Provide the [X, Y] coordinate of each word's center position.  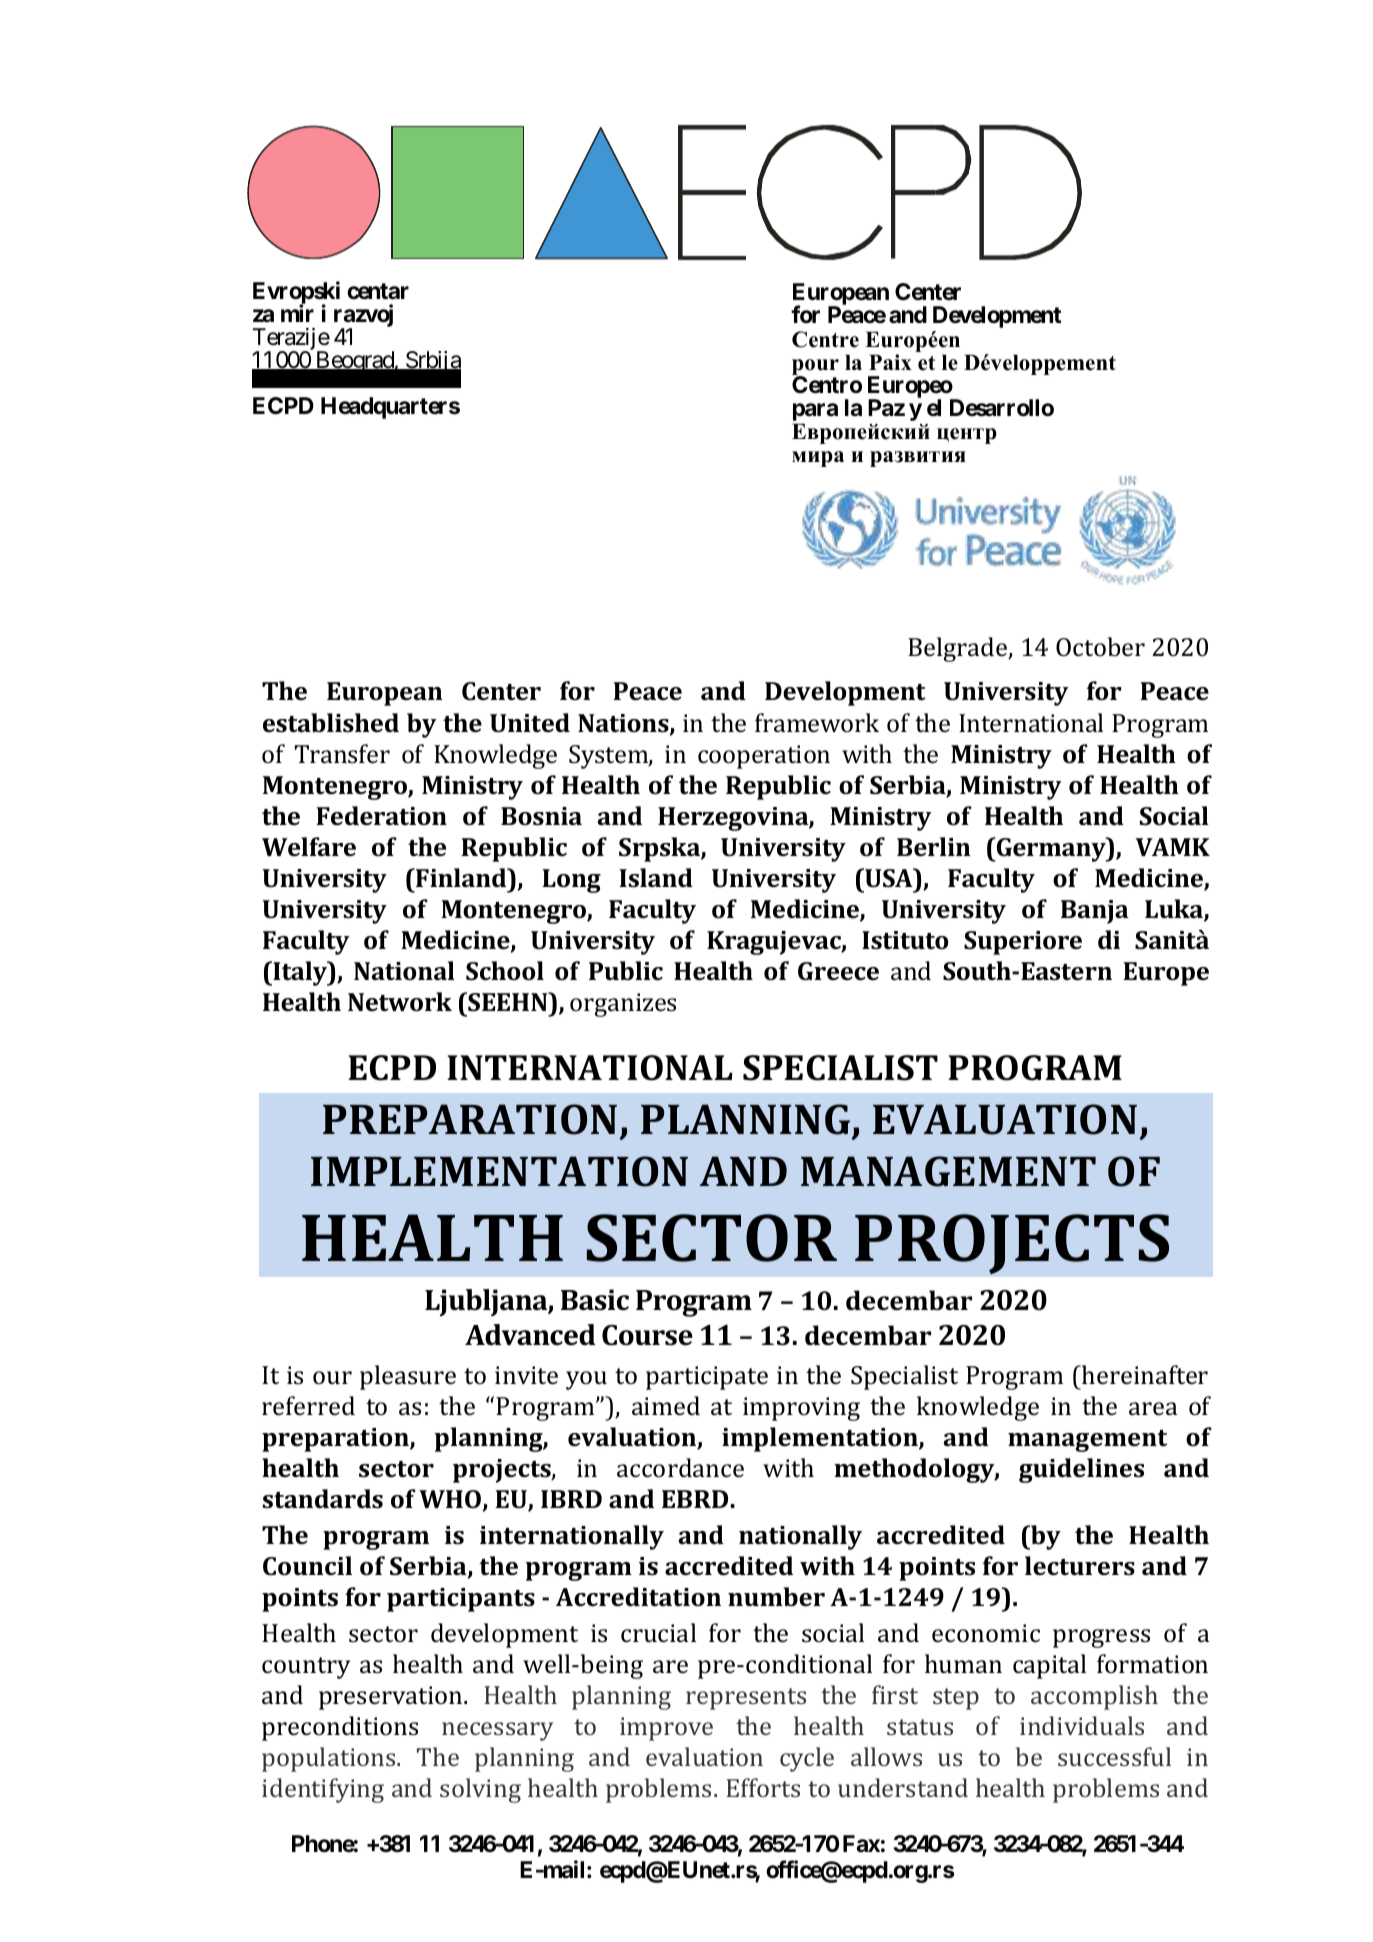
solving [480, 1790]
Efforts [763, 1787]
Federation [381, 816]
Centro [827, 385]
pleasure [408, 1377]
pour [815, 368]
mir [297, 313]
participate [707, 1378]
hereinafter [1144, 1375]
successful [1114, 1756]
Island [656, 878]
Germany [1051, 849]
